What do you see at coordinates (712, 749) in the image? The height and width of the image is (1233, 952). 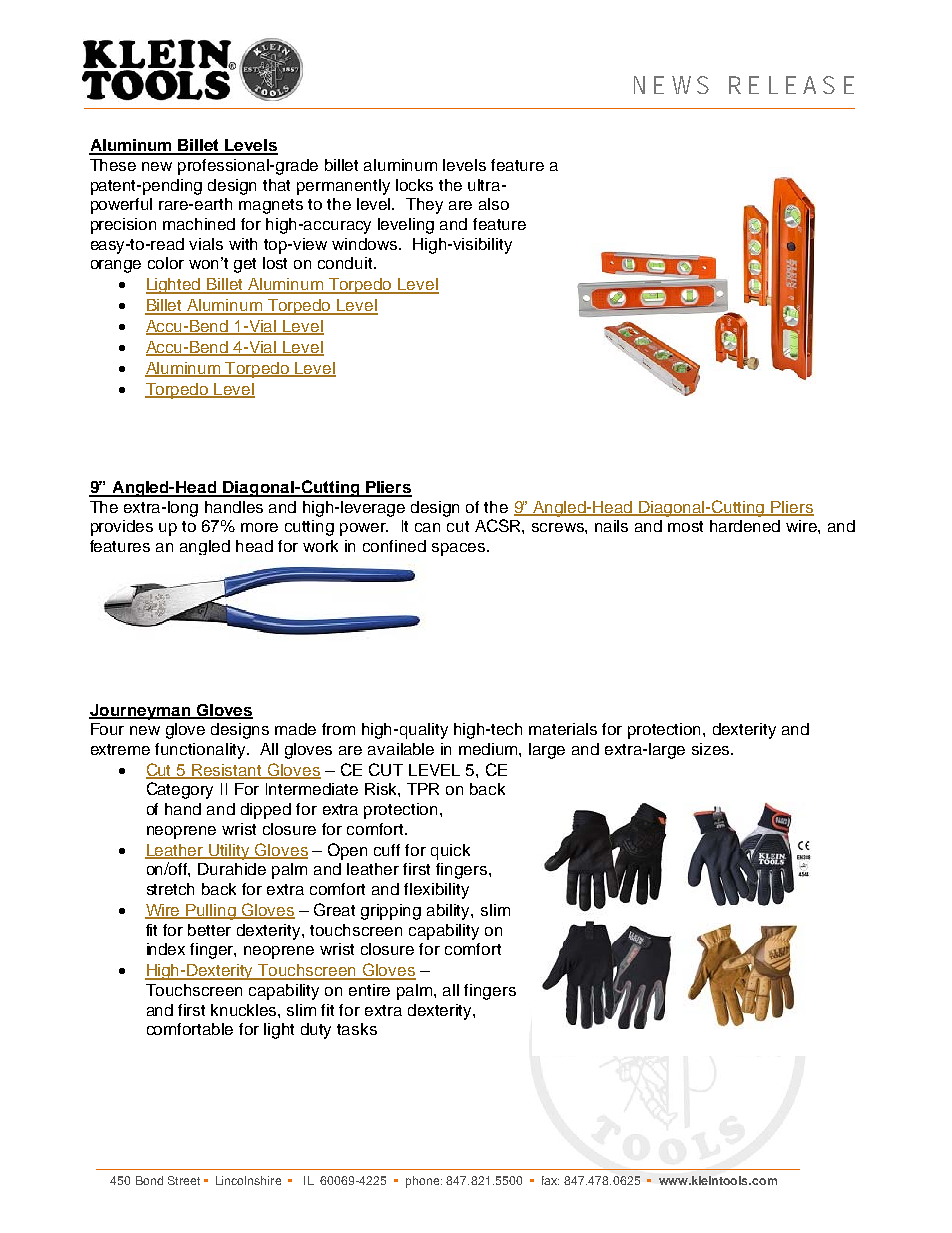 I see `sizes` at bounding box center [712, 749].
